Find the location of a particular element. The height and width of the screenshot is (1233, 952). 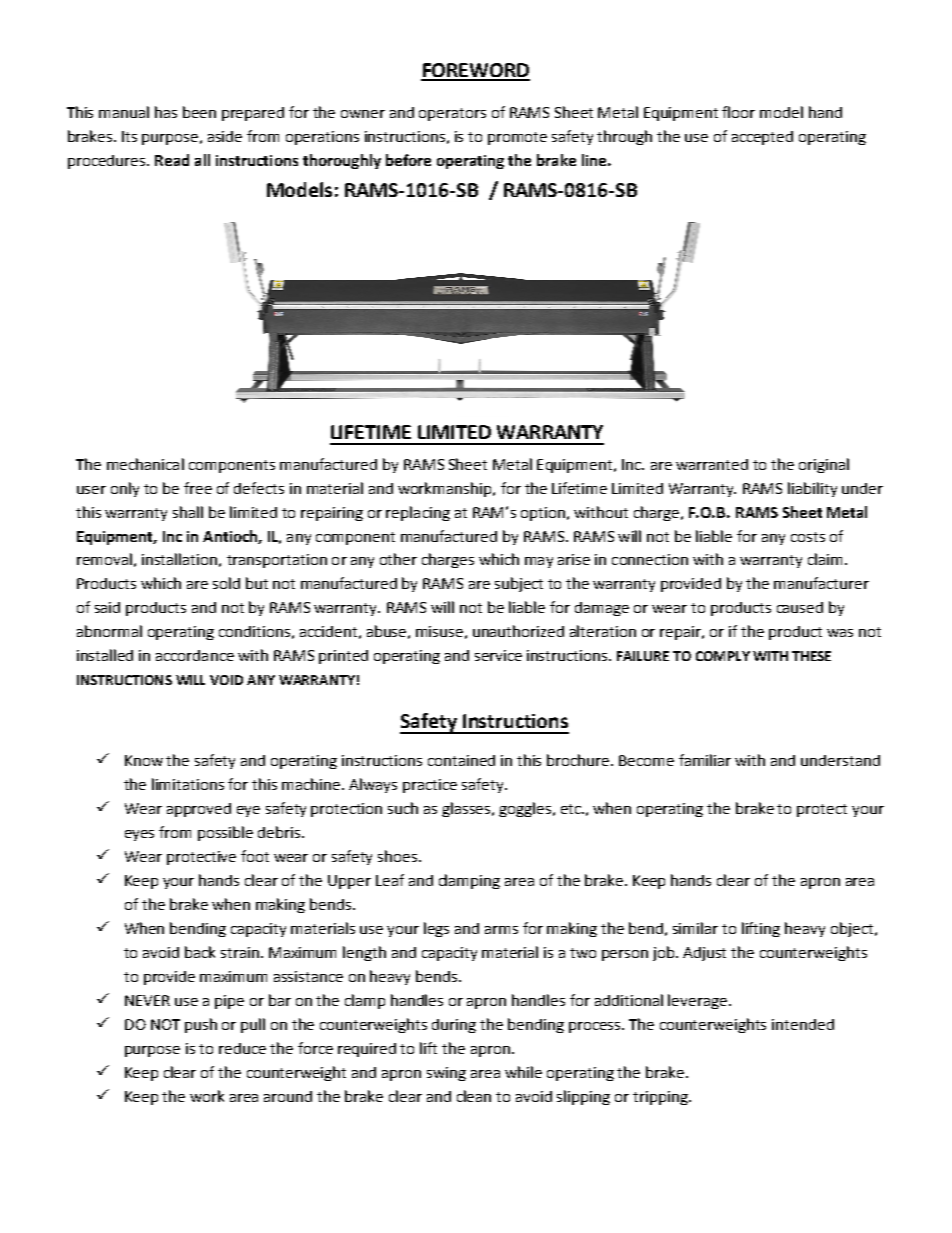

service is located at coordinates (498, 655).
